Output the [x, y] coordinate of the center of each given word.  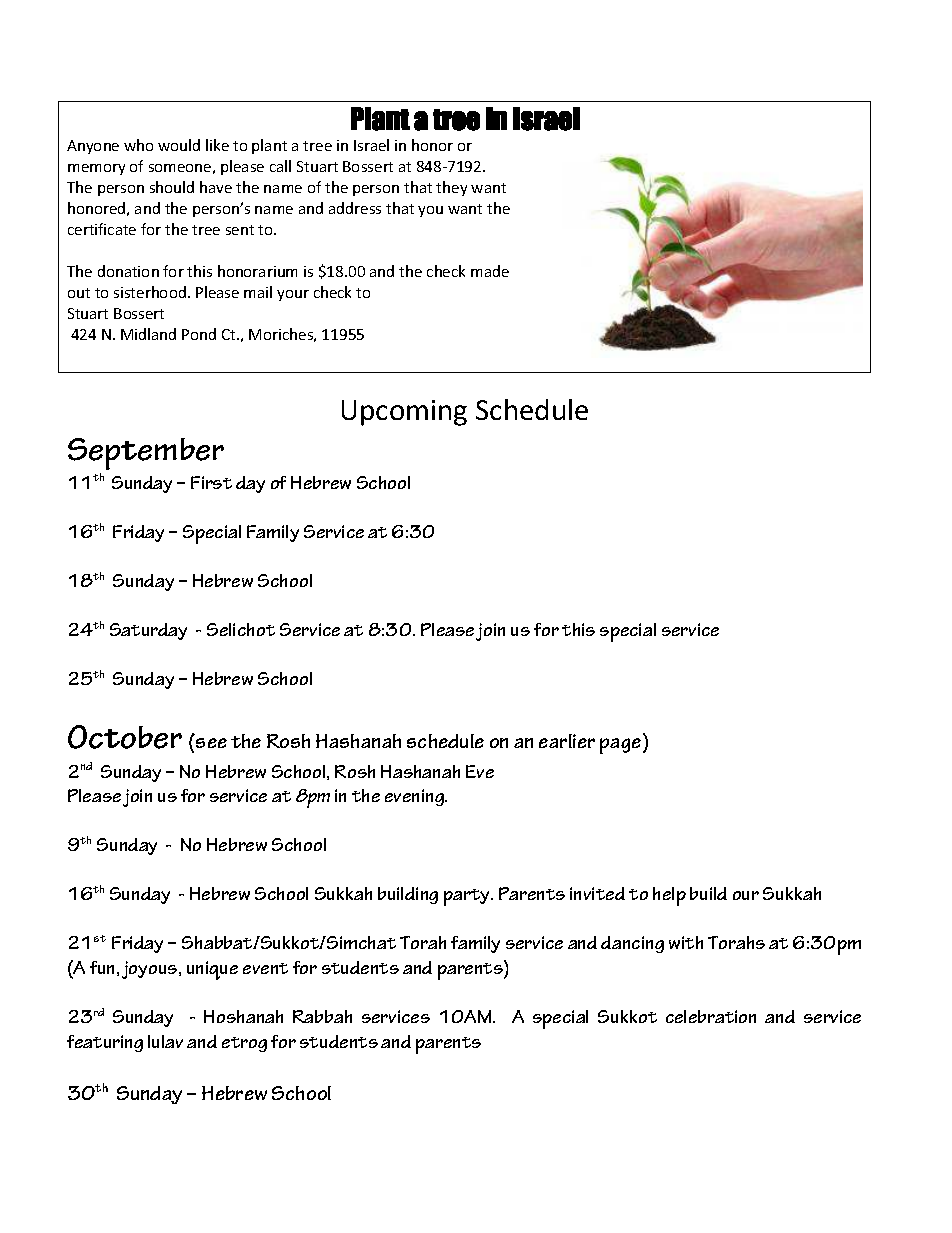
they [451, 188]
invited [597, 893]
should [172, 187]
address [355, 208]
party [468, 897]
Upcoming [404, 413]
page [622, 746]
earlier [567, 741]
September [146, 454]
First [211, 482]
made [490, 271]
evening [415, 797]
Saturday [148, 631]
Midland [148, 334]
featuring [105, 1043]
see [211, 743]
